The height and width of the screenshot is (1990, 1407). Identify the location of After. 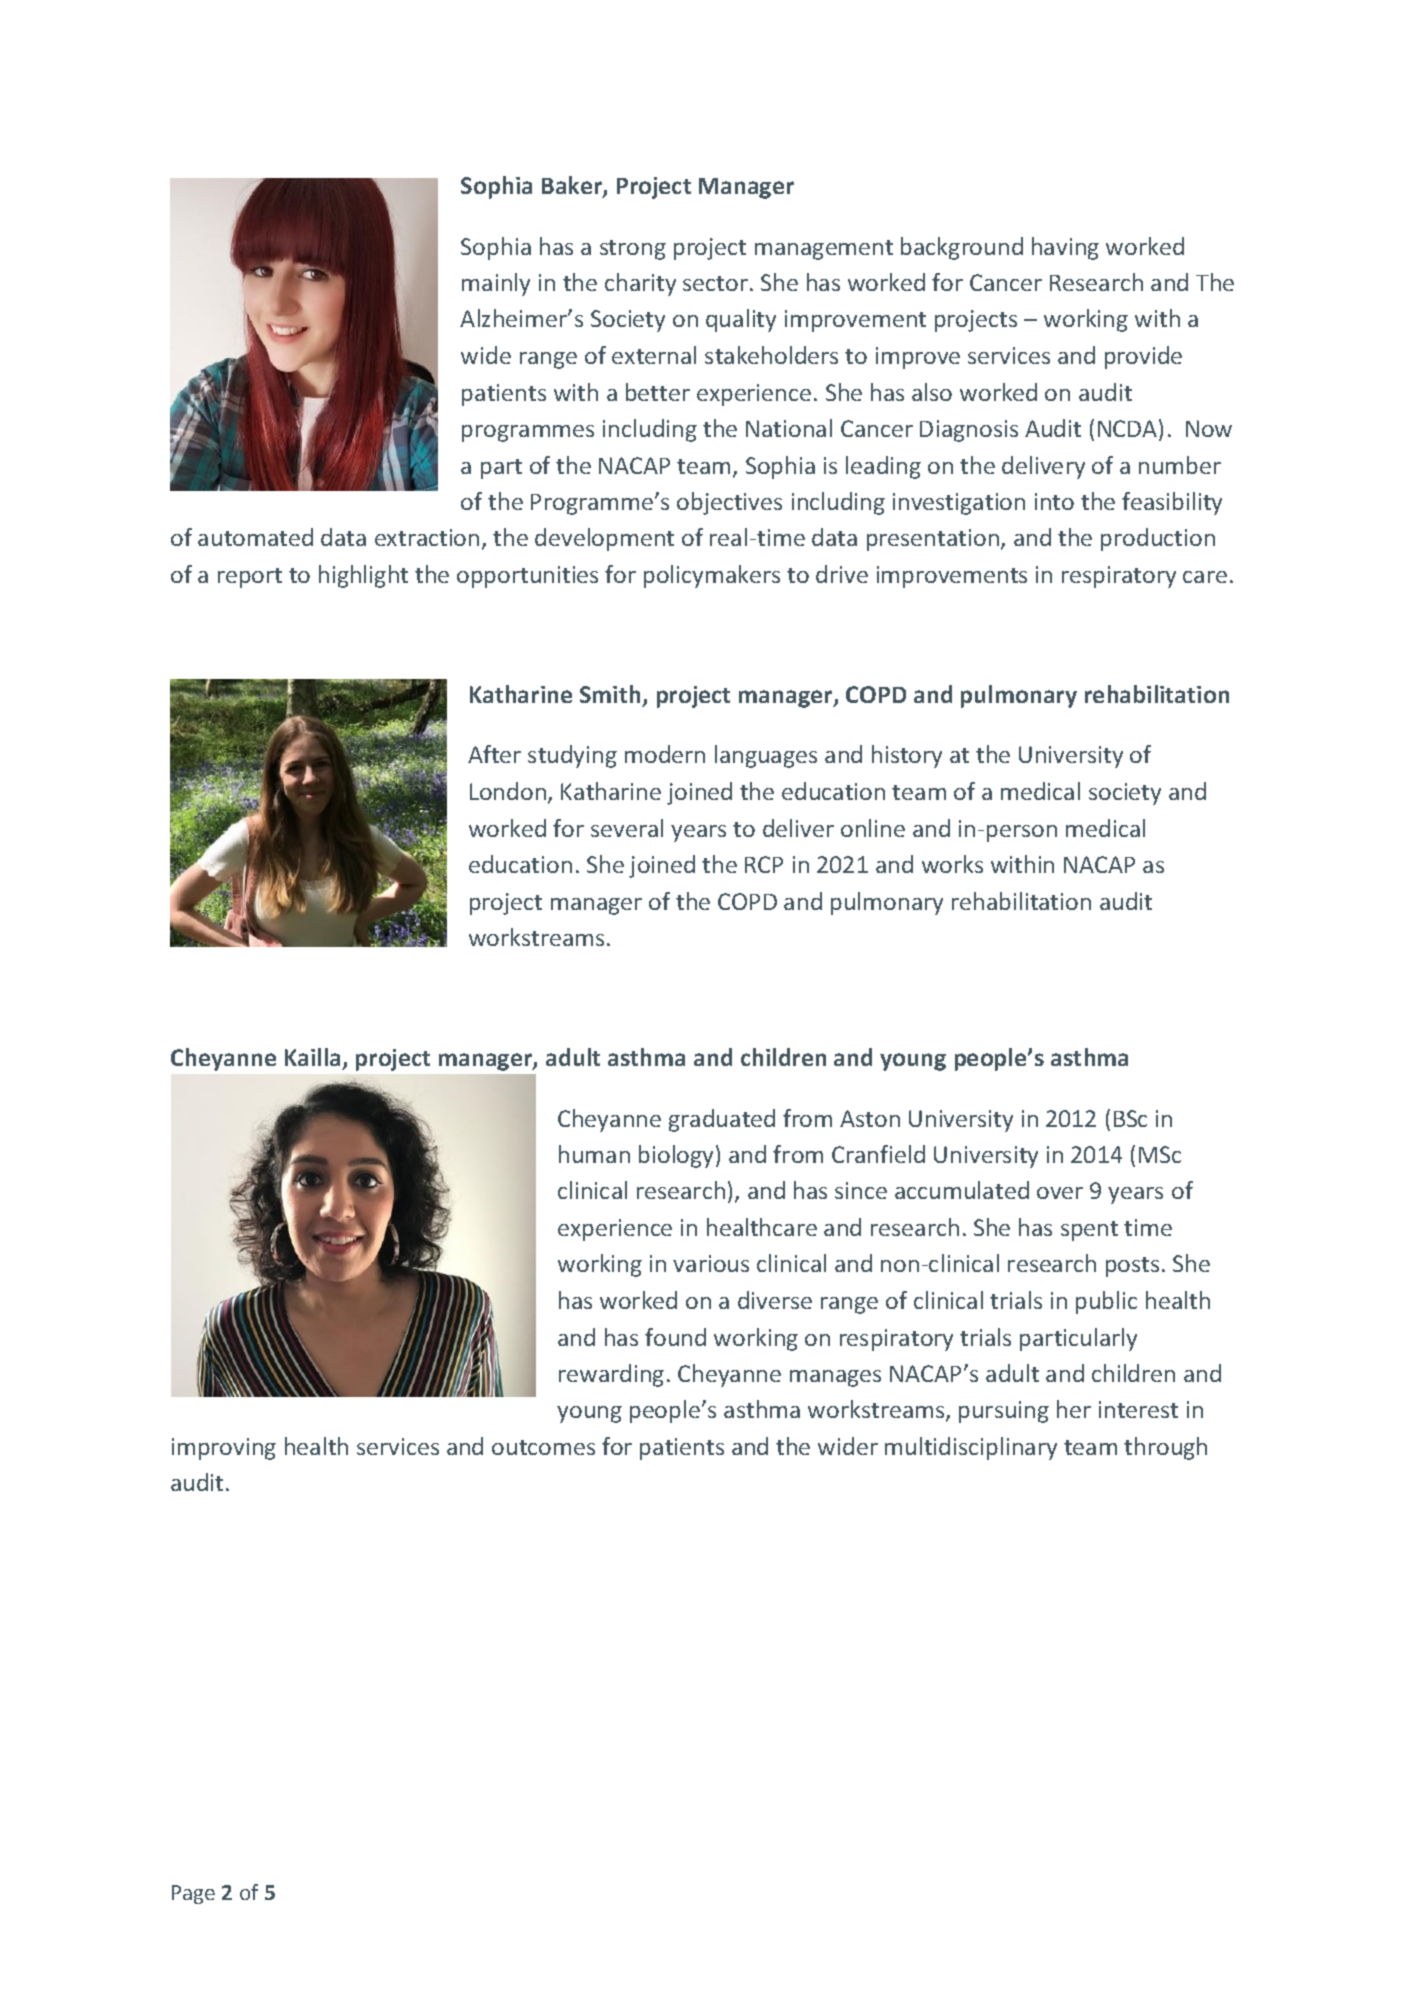
(494, 754).
